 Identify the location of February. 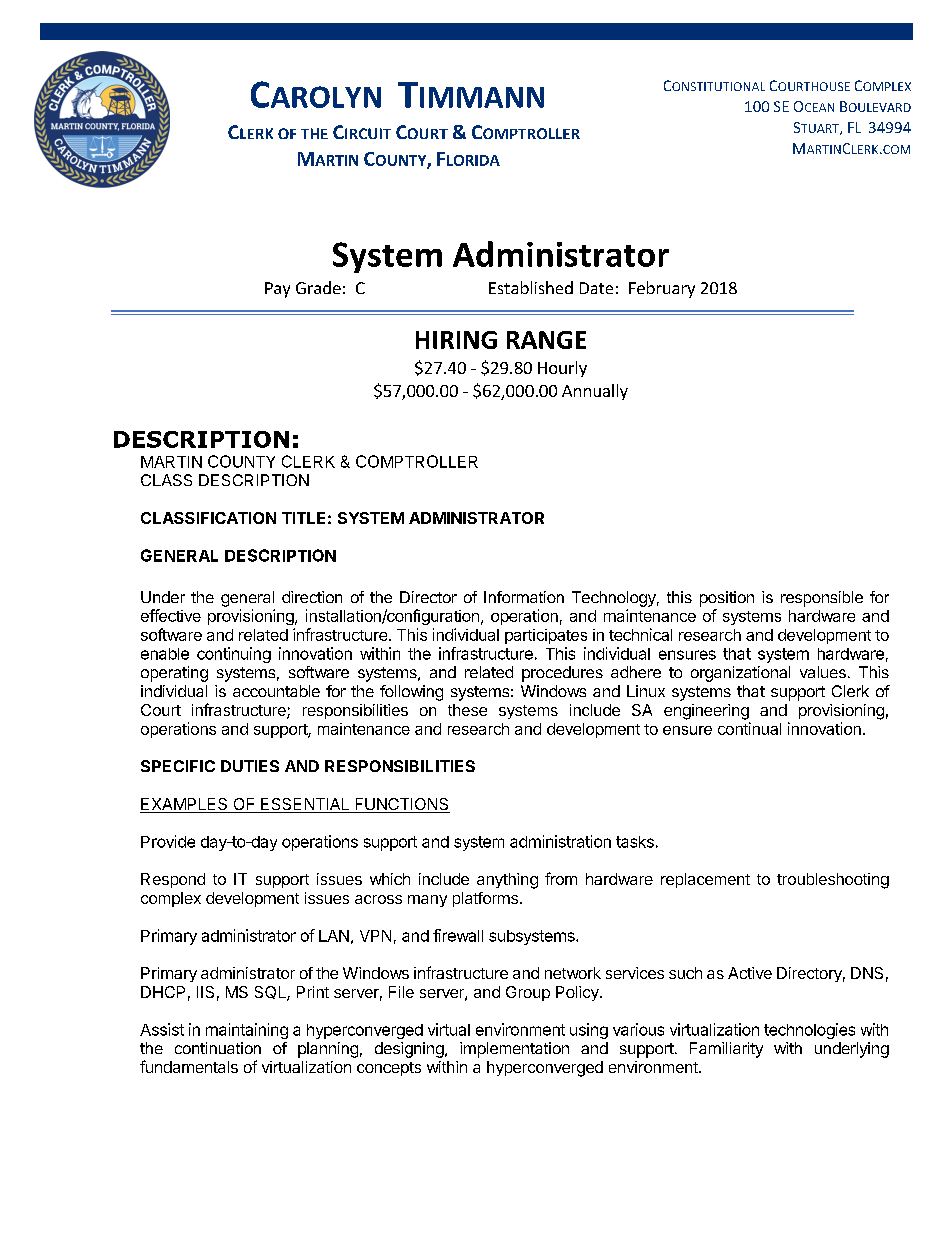
(662, 289).
